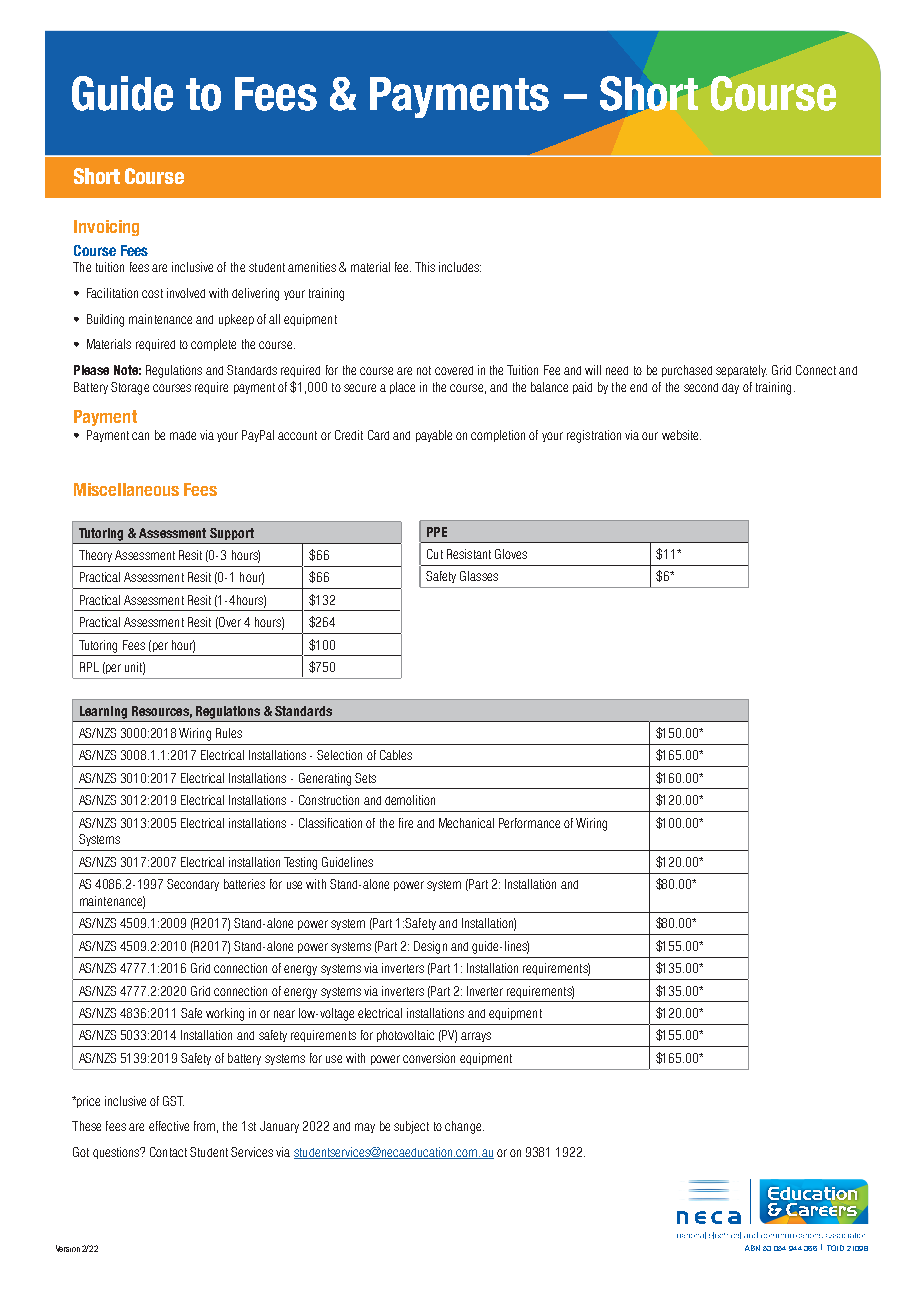  Describe the element at coordinates (425, 267) in the image. I see `This` at that location.
